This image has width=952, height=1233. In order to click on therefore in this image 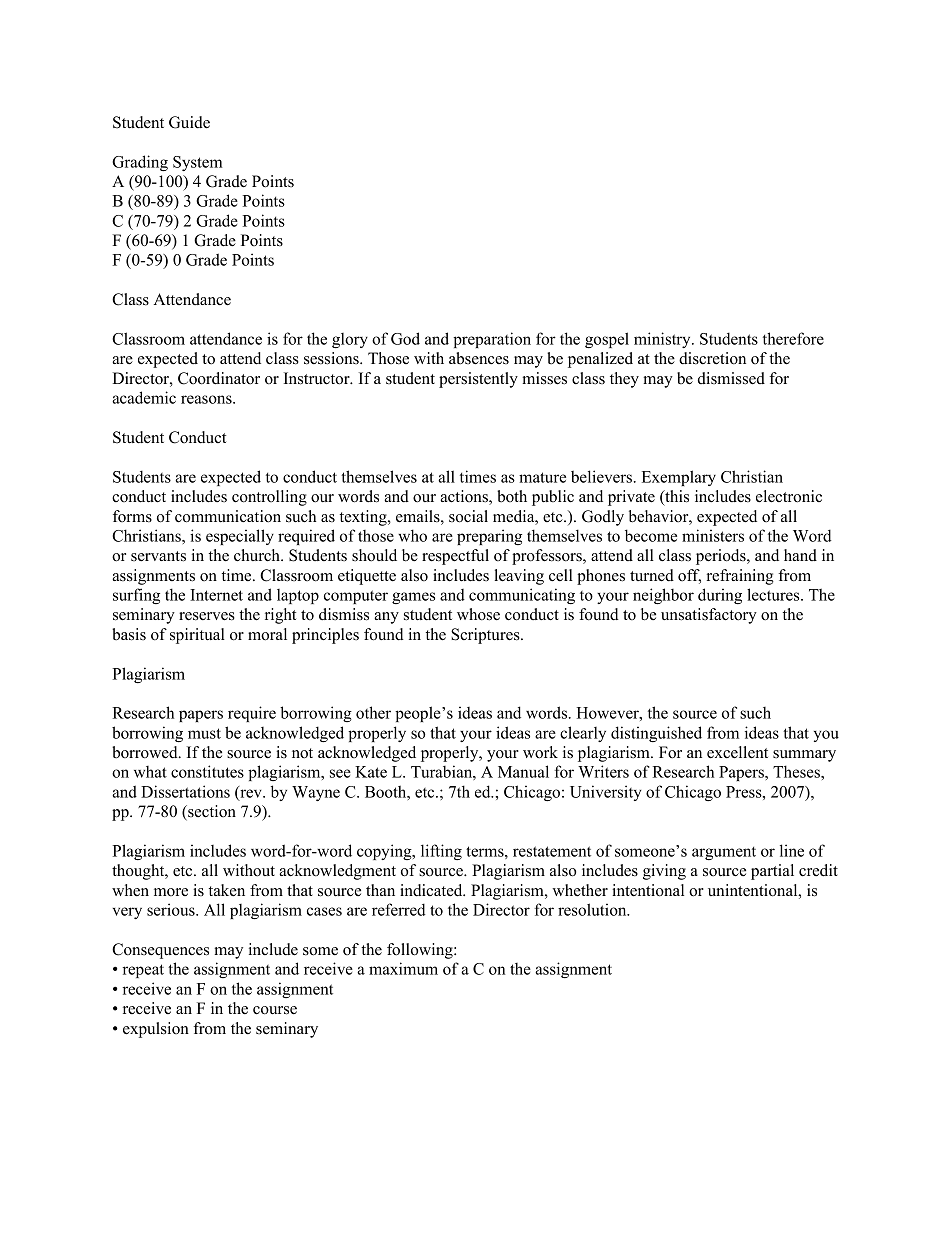, I will do `click(793, 338)`.
